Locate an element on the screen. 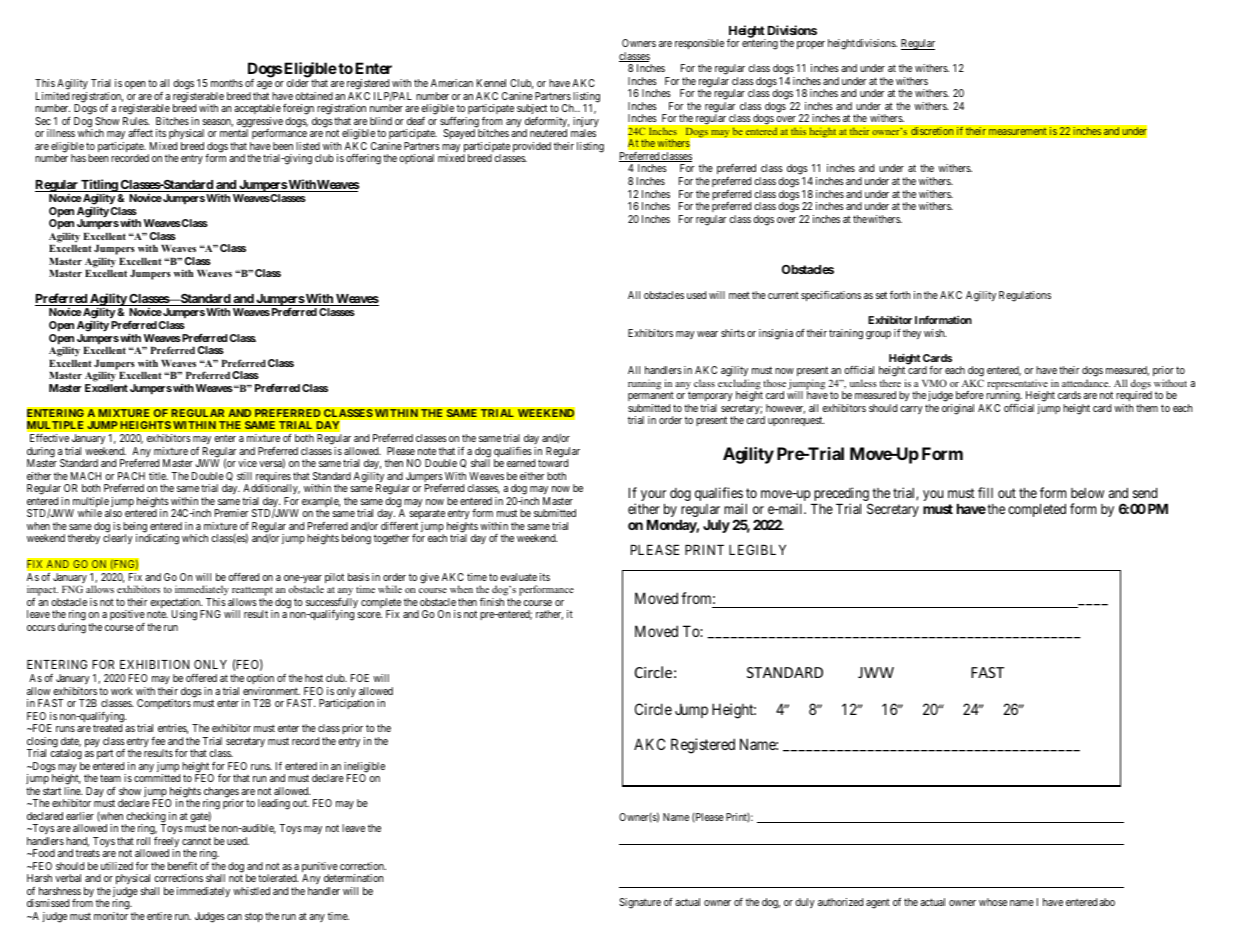 The width and height of the screenshot is (1233, 952). Kennel is located at coordinates (491, 83).
